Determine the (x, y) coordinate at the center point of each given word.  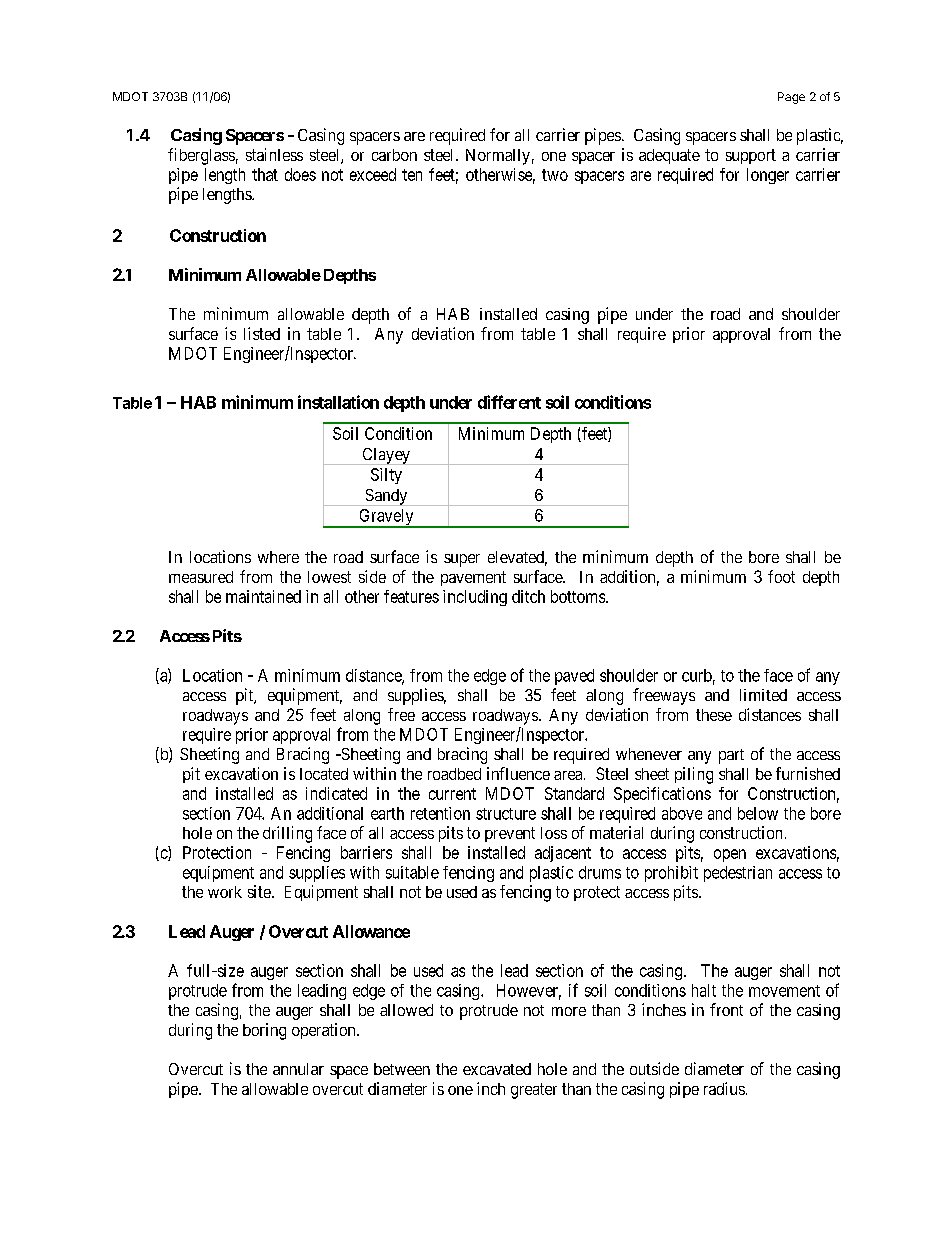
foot (781, 576)
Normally (498, 157)
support (751, 156)
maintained (263, 596)
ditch (528, 596)
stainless (274, 154)
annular (298, 1069)
